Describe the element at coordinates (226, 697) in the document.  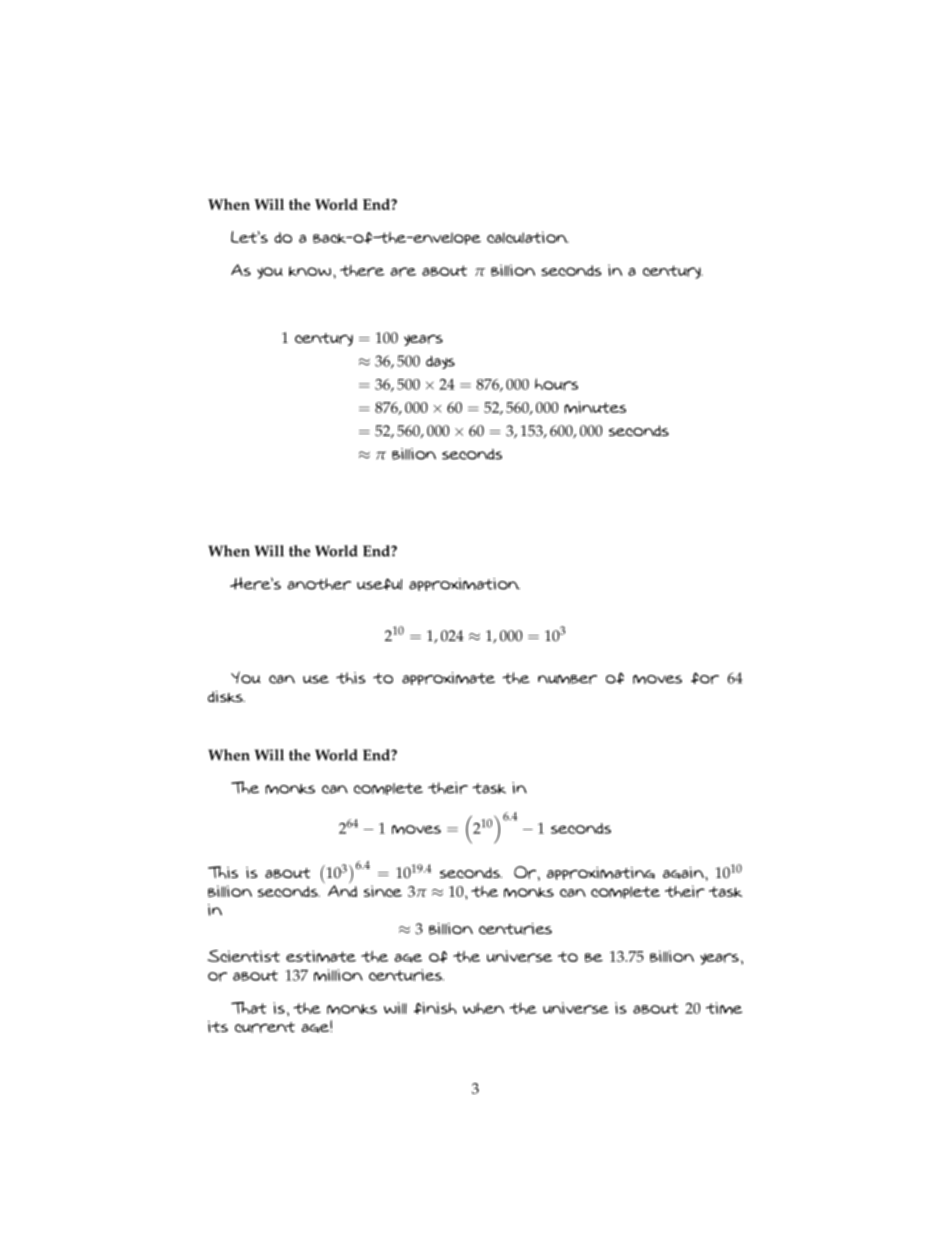
I see `disks` at that location.
